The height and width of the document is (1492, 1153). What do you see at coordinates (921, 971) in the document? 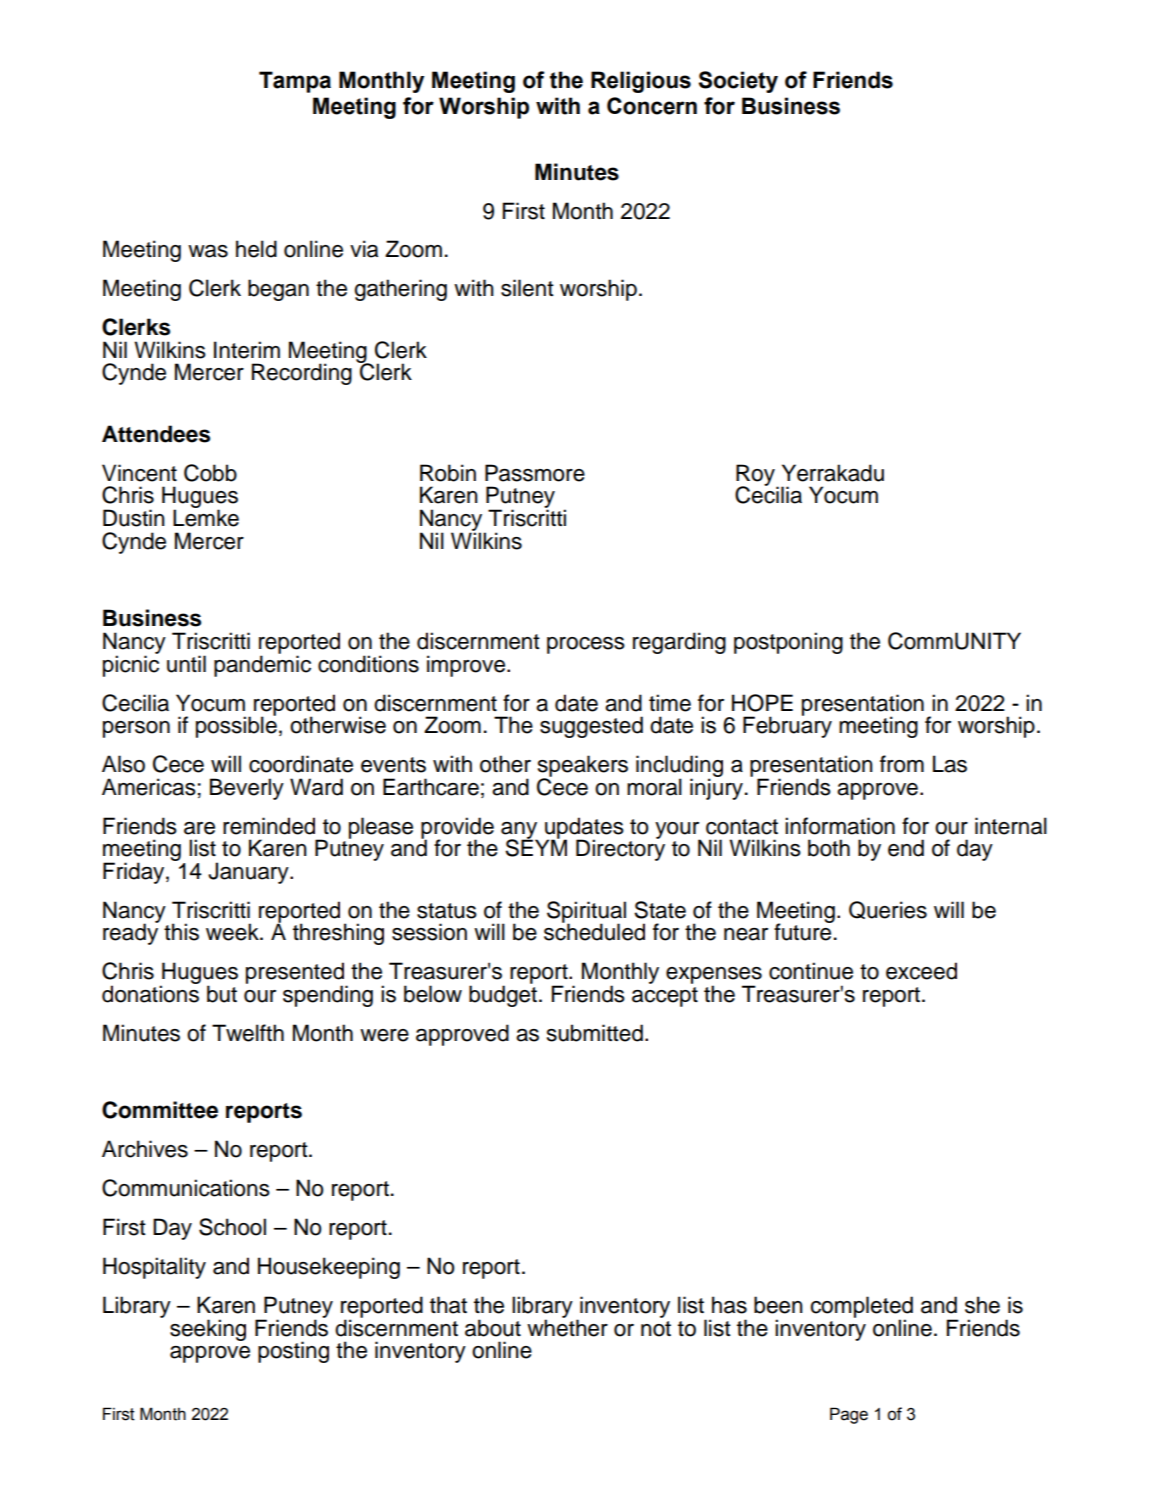
I see `exceed` at bounding box center [921, 971].
